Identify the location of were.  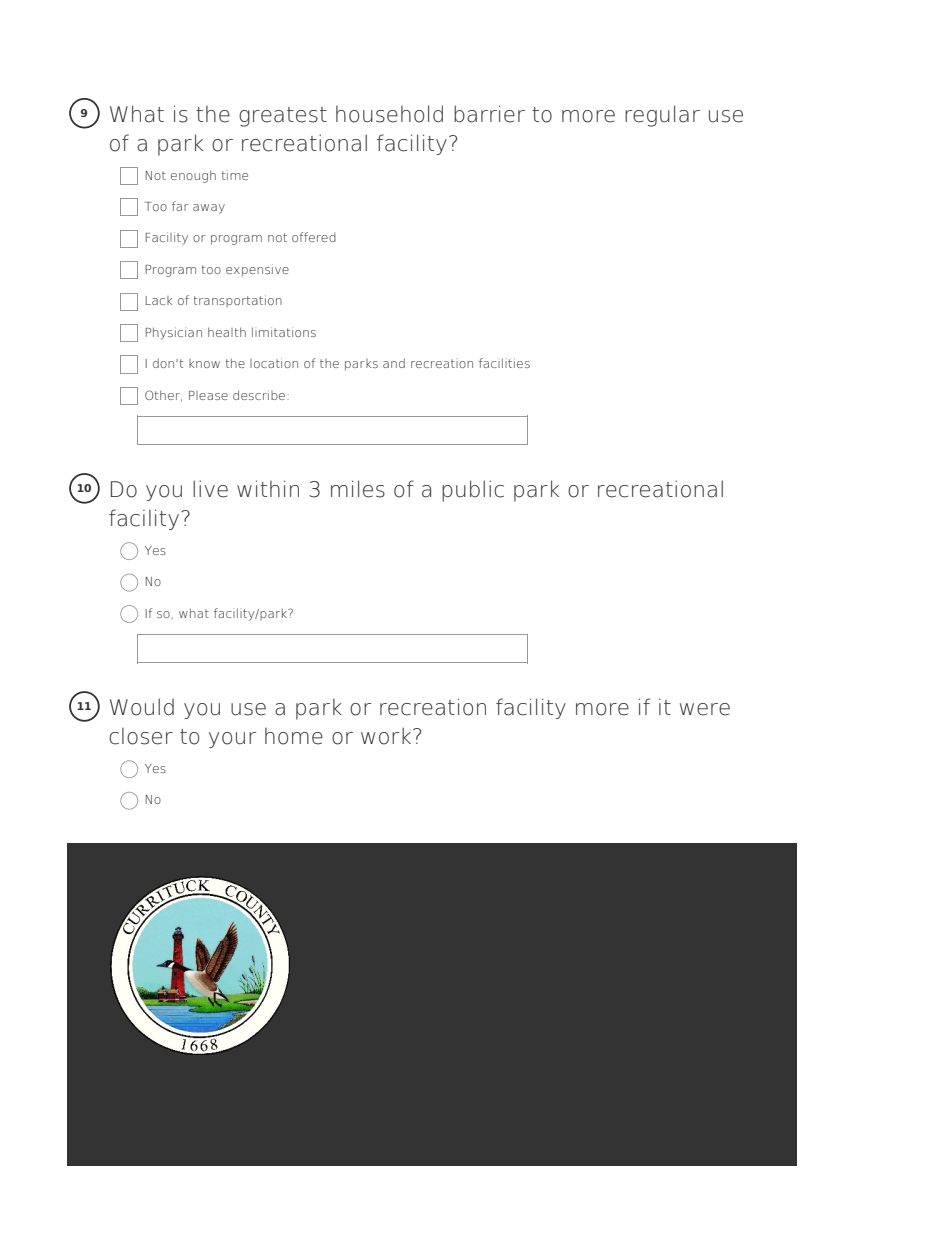
(705, 709).
